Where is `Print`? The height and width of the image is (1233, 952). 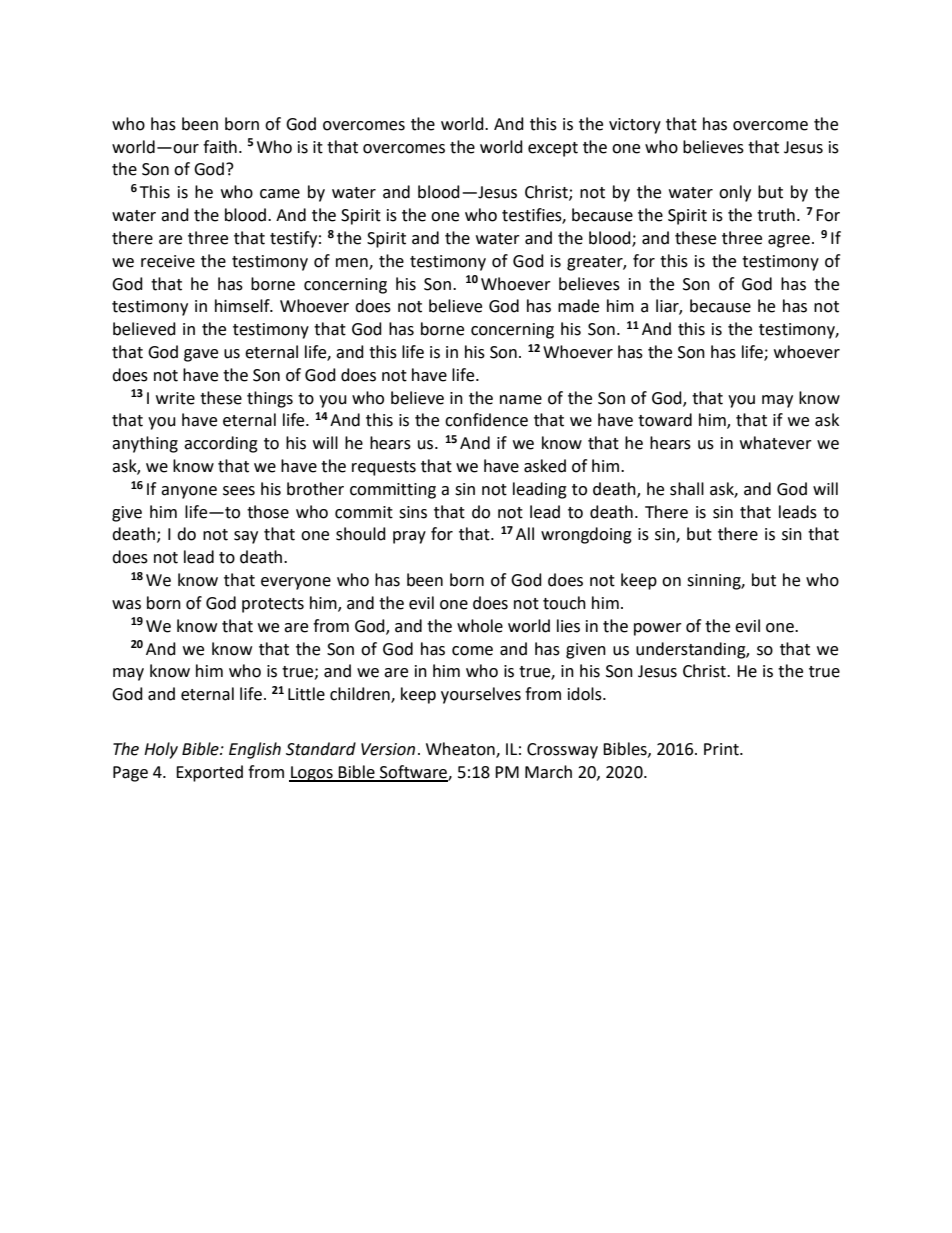
Print is located at coordinates (722, 749).
